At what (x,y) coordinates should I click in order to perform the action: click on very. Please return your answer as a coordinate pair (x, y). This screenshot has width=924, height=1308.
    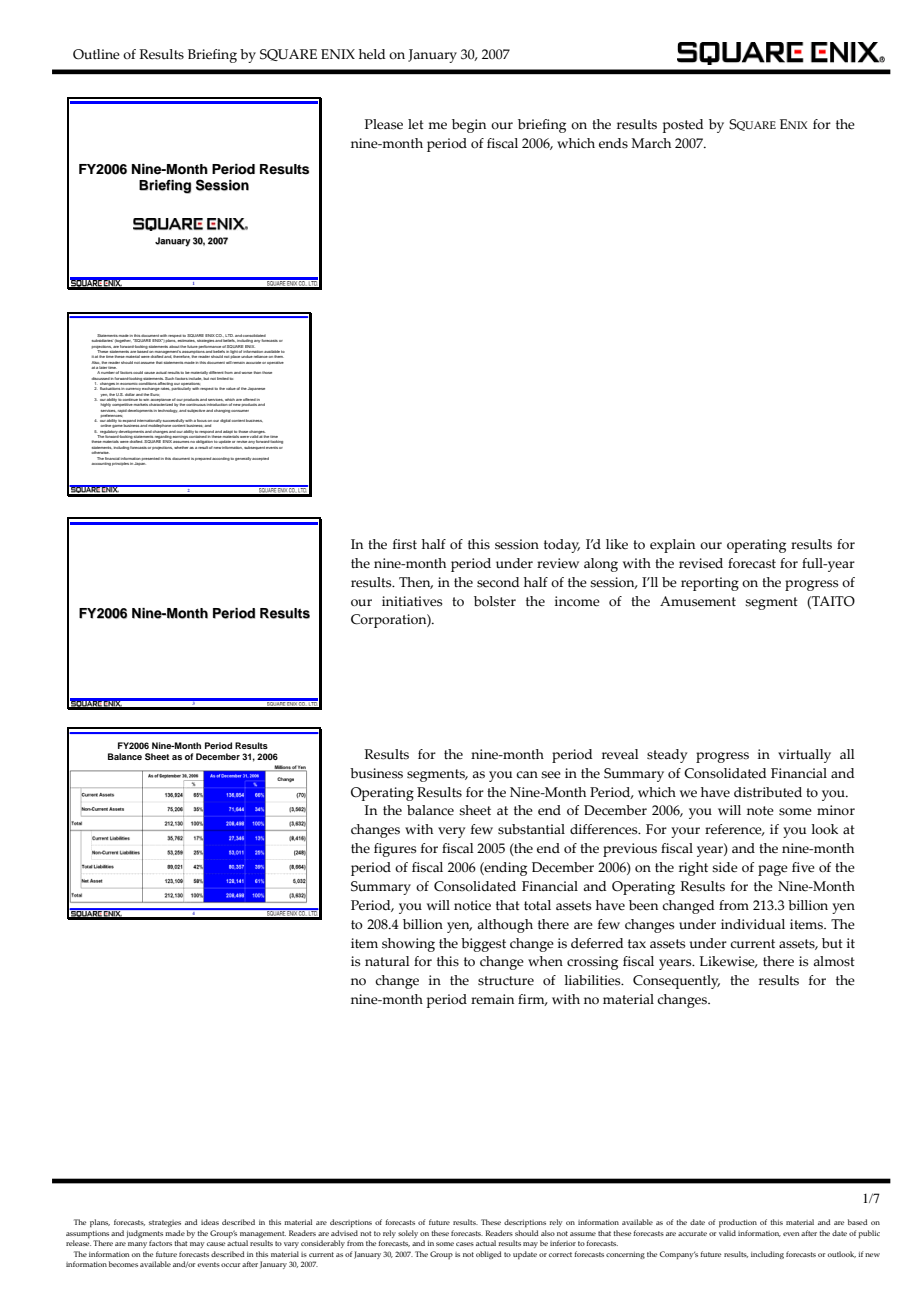
    Looking at the image, I should click on (451, 832).
